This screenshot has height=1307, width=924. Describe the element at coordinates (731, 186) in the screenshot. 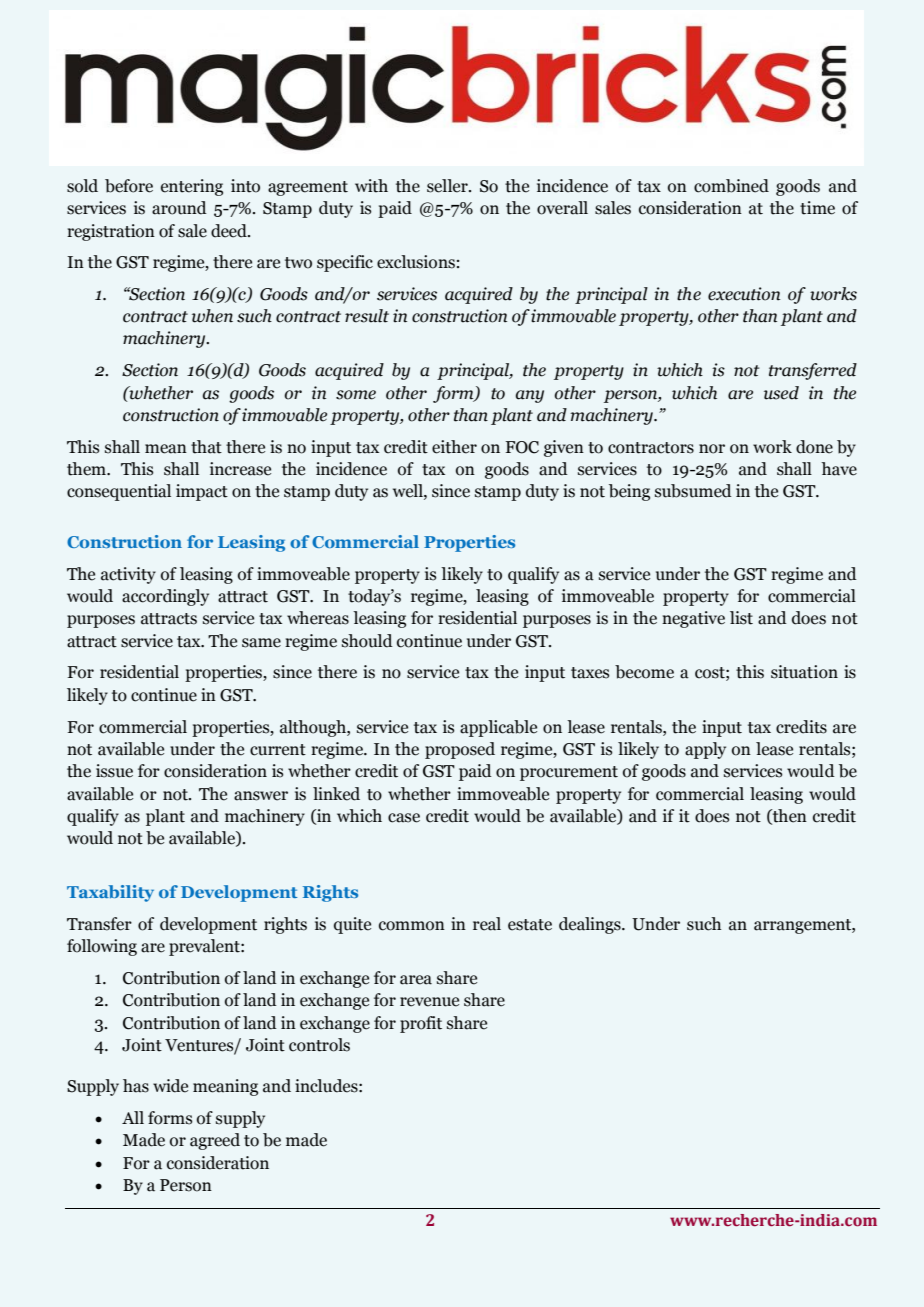

I see `combined` at that location.
